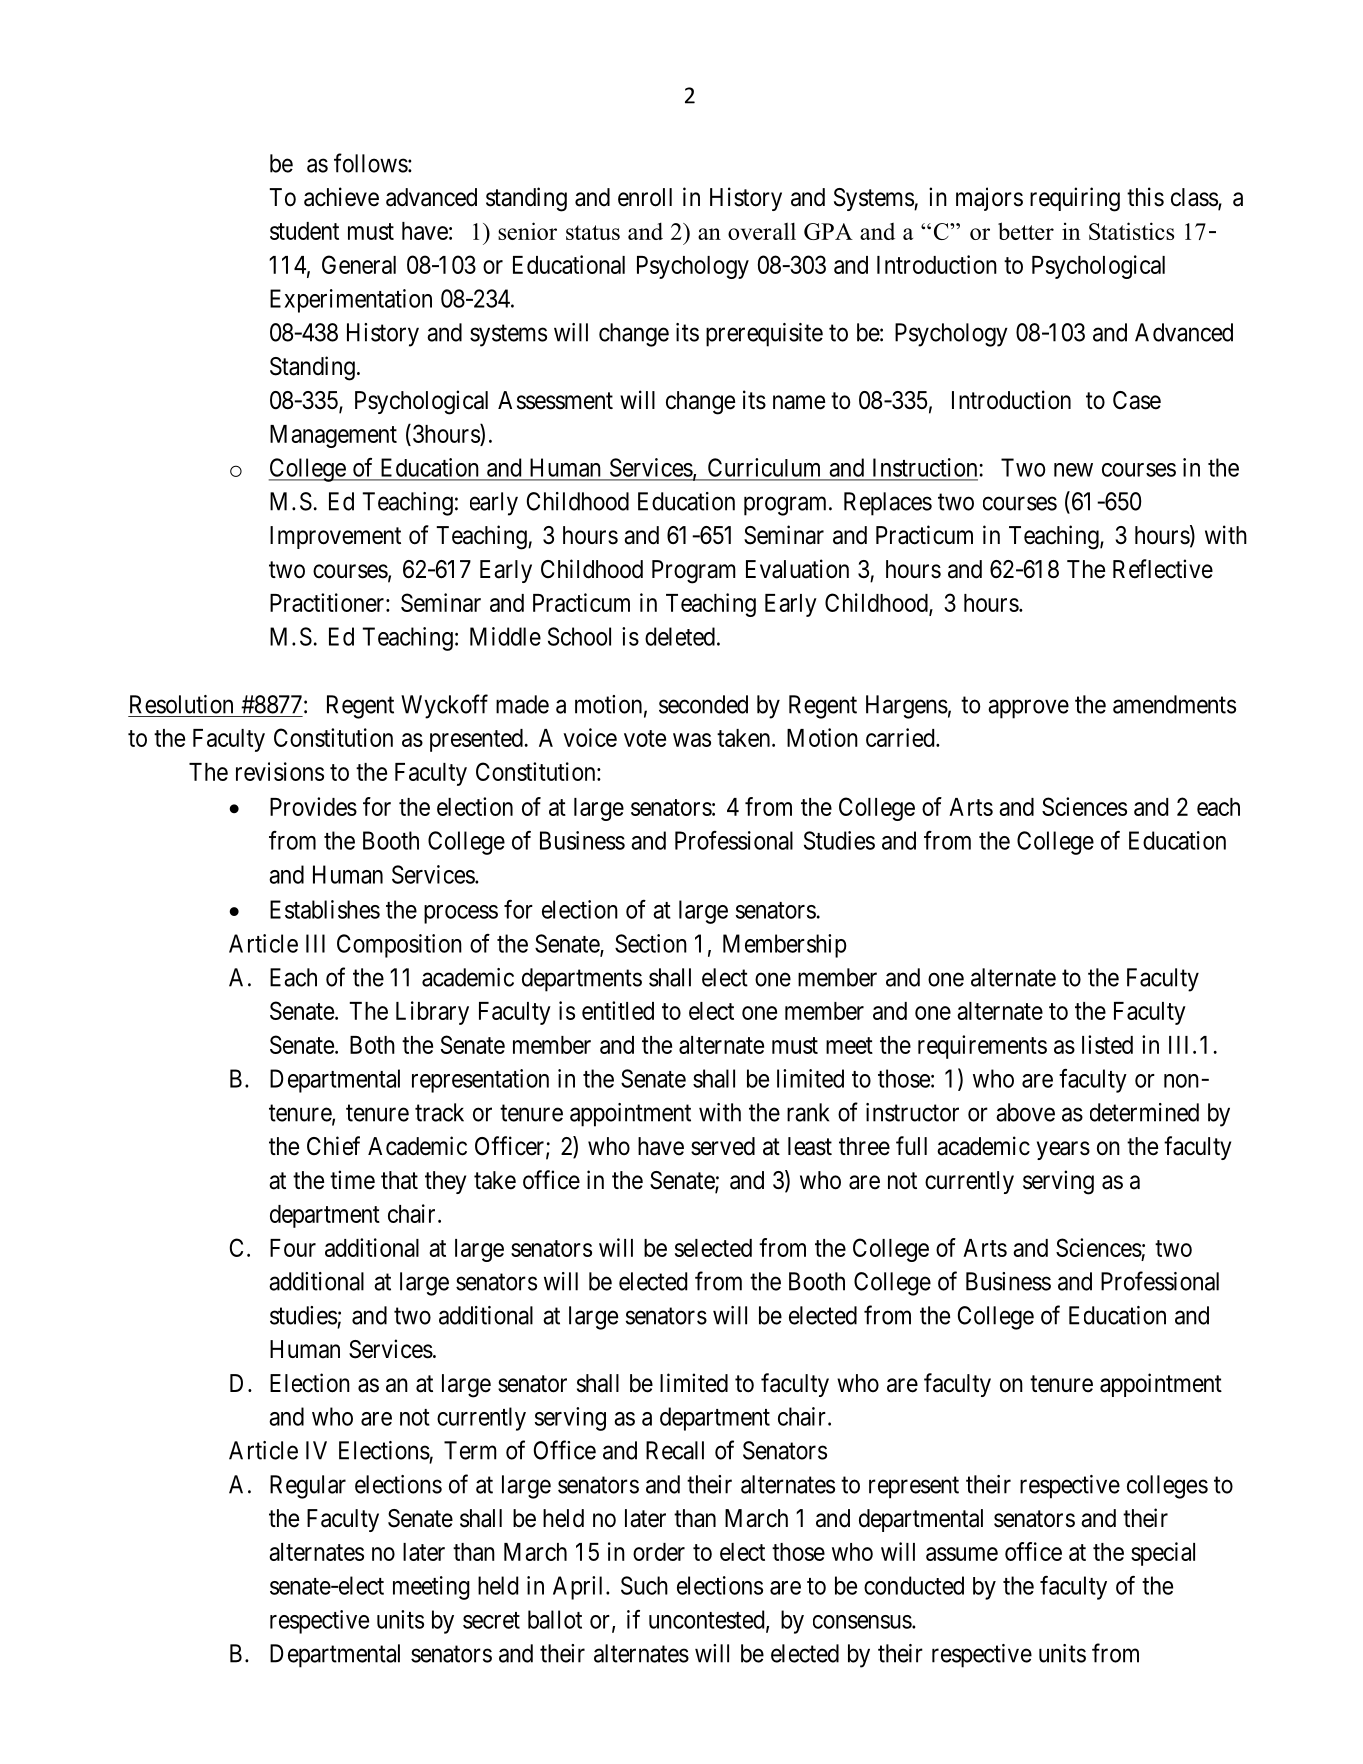  What do you see at coordinates (1063, 1150) in the screenshot?
I see `years` at bounding box center [1063, 1150].
